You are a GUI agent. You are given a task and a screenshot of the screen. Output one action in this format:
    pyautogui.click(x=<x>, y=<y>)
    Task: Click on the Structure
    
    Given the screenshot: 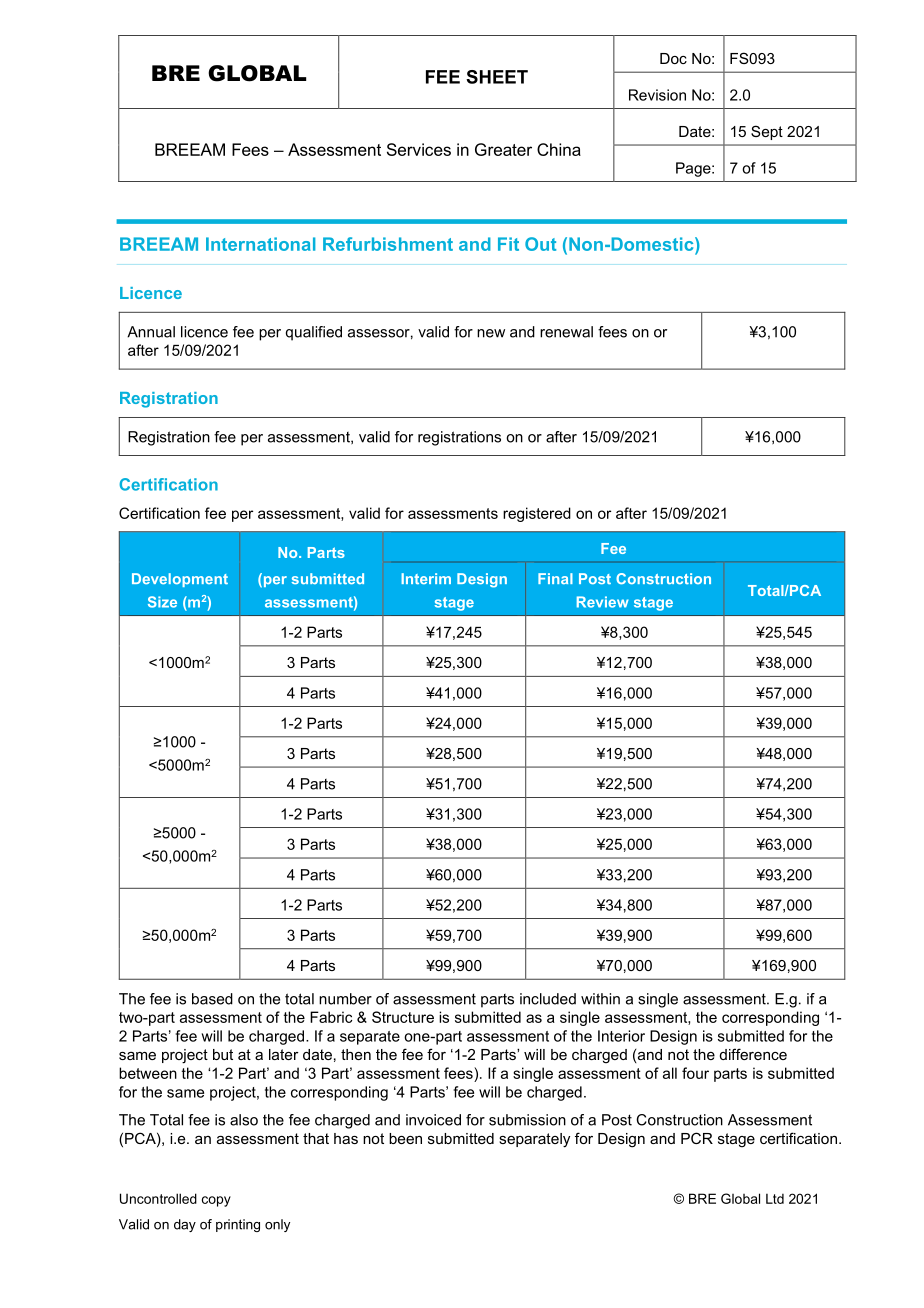 What is the action you would take?
    pyautogui.click(x=403, y=1017)
